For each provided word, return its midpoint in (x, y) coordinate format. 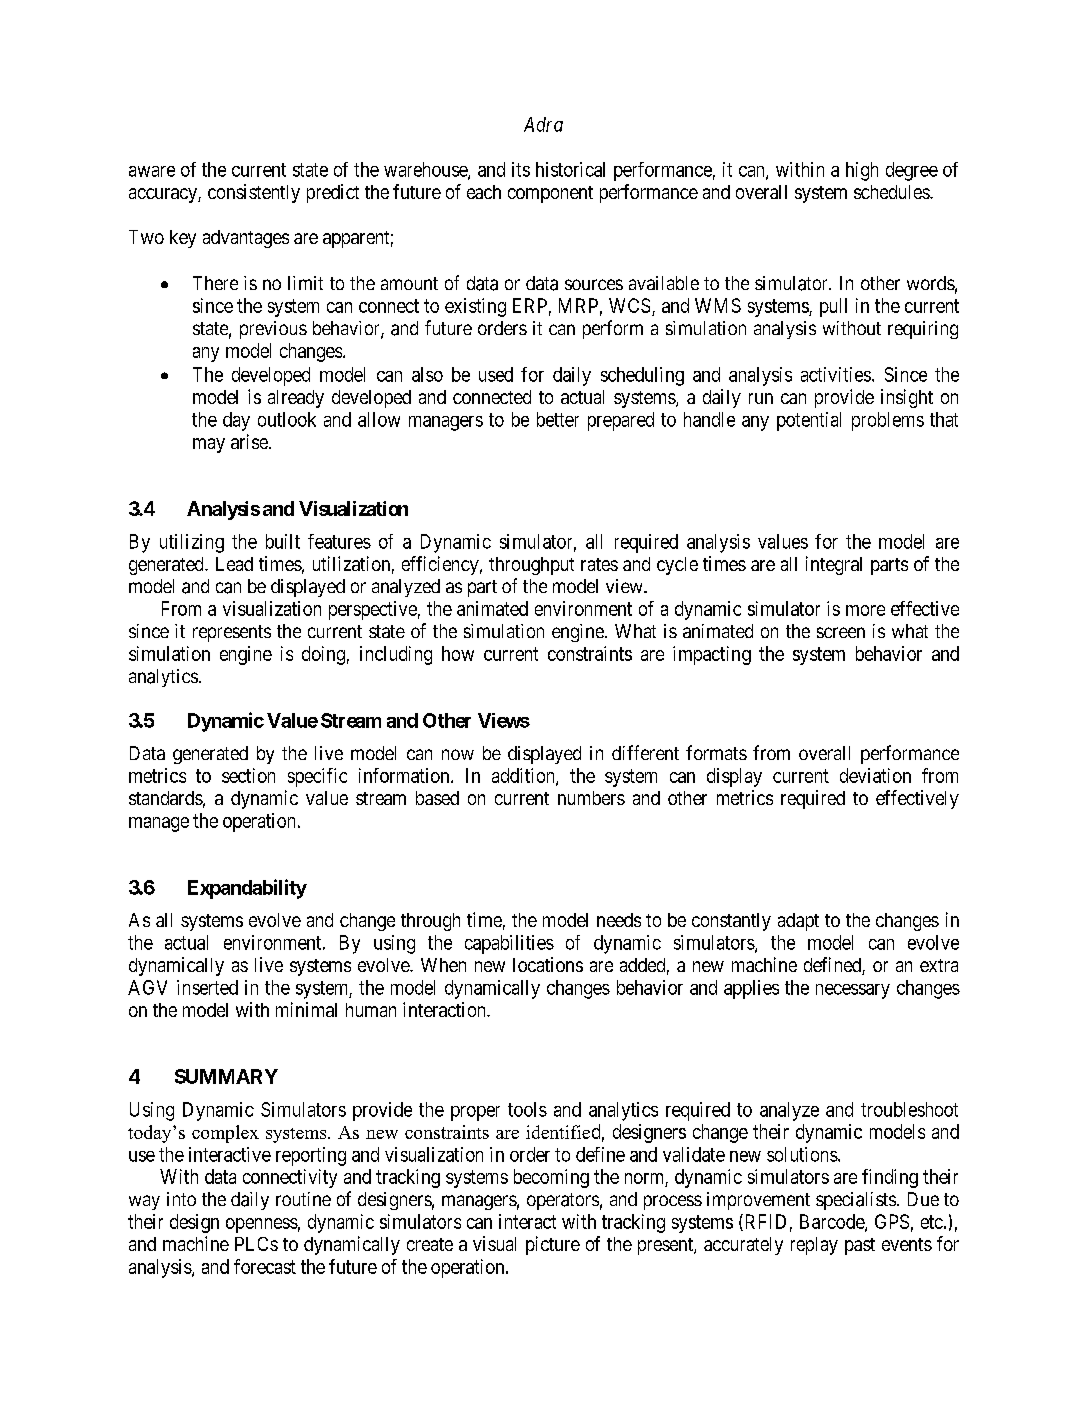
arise (249, 441)
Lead (234, 564)
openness (262, 1225)
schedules (892, 192)
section (248, 775)
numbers (591, 798)
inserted (207, 987)
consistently (254, 193)
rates (599, 564)
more (865, 610)
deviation (875, 775)
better (558, 419)
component (550, 194)
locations (548, 964)
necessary (853, 991)
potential (809, 421)
